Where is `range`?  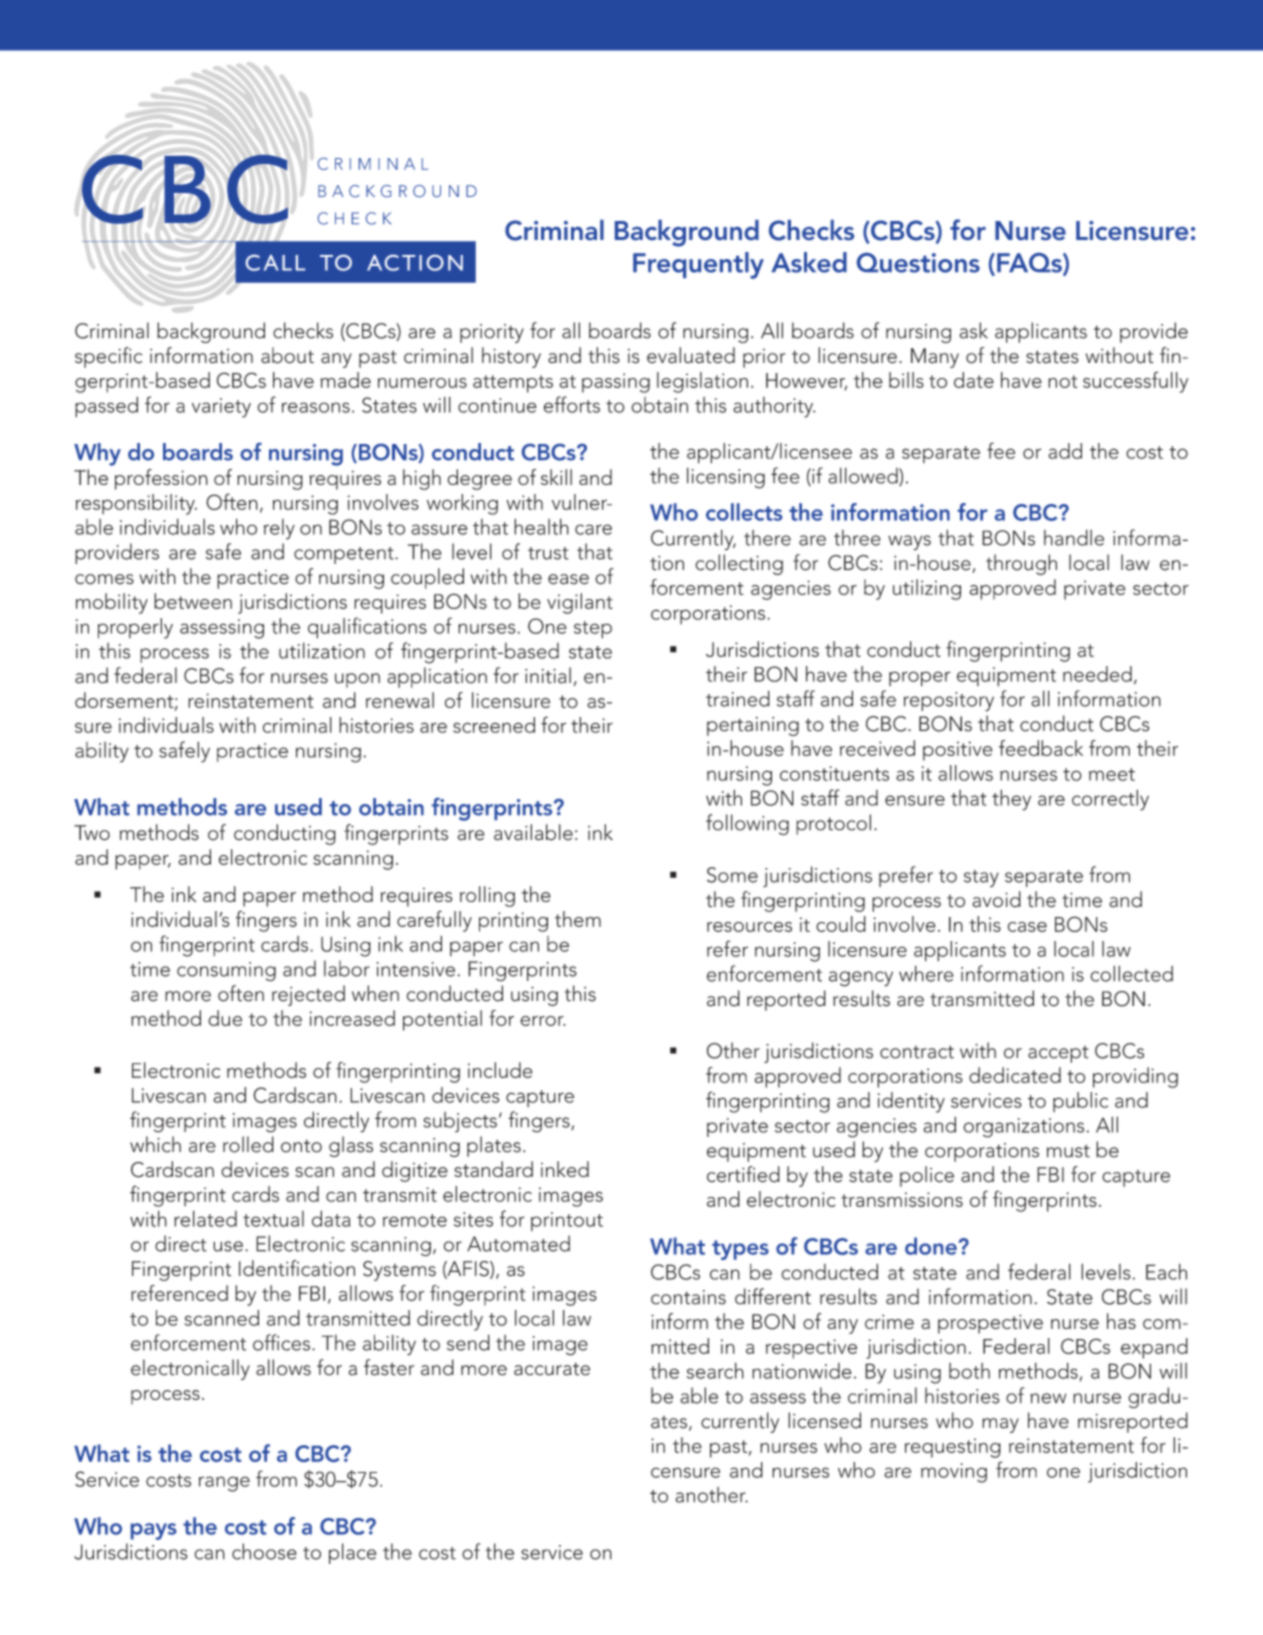
range is located at coordinates (224, 1484).
